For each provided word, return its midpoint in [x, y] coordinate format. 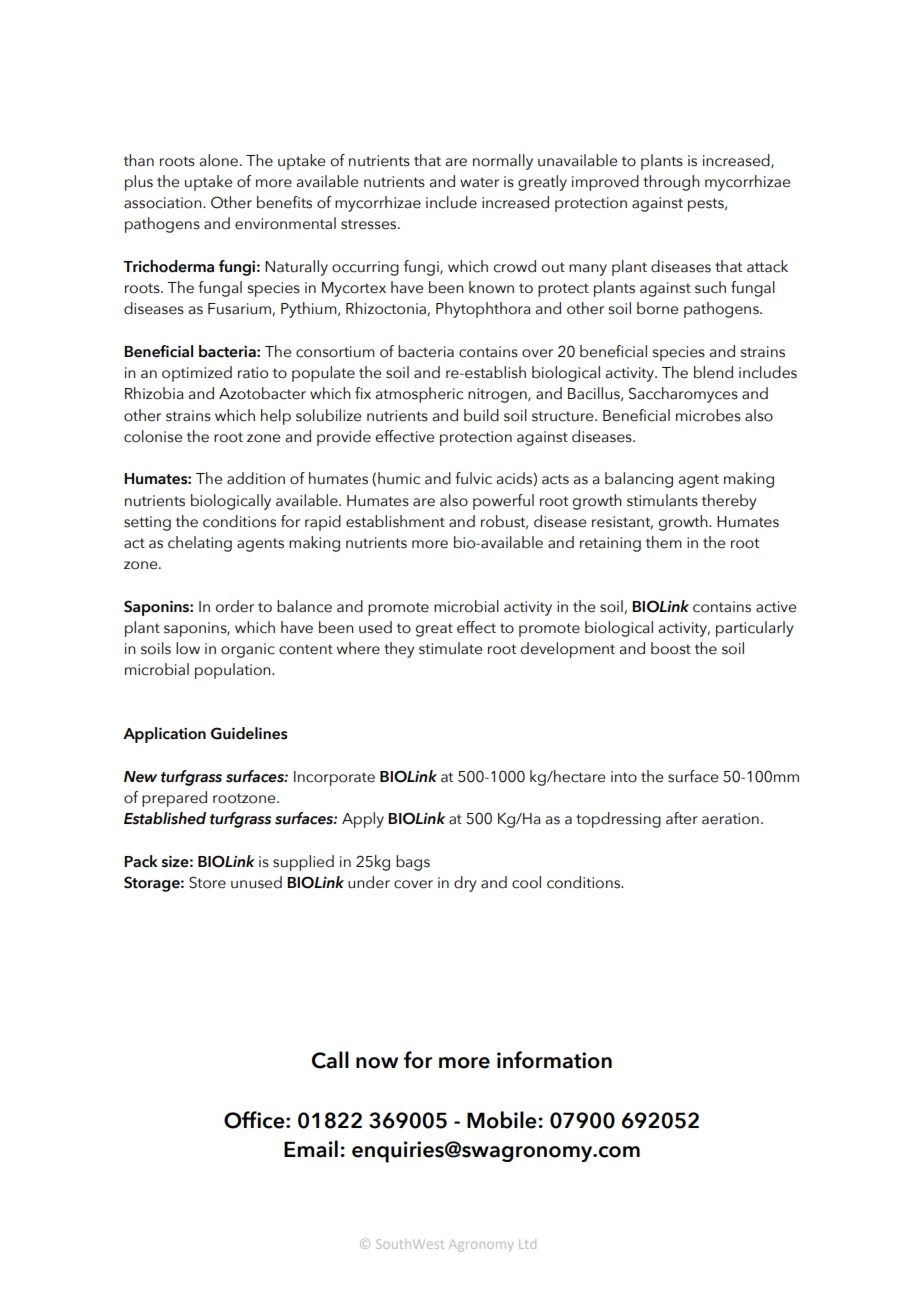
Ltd [527, 1244]
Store [207, 882]
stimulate [450, 648]
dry [465, 884]
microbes [708, 415]
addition [256, 478]
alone [219, 160]
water [479, 182]
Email [311, 1149]
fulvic [473, 478]
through [671, 183]
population [234, 671]
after [682, 818]
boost [671, 648]
